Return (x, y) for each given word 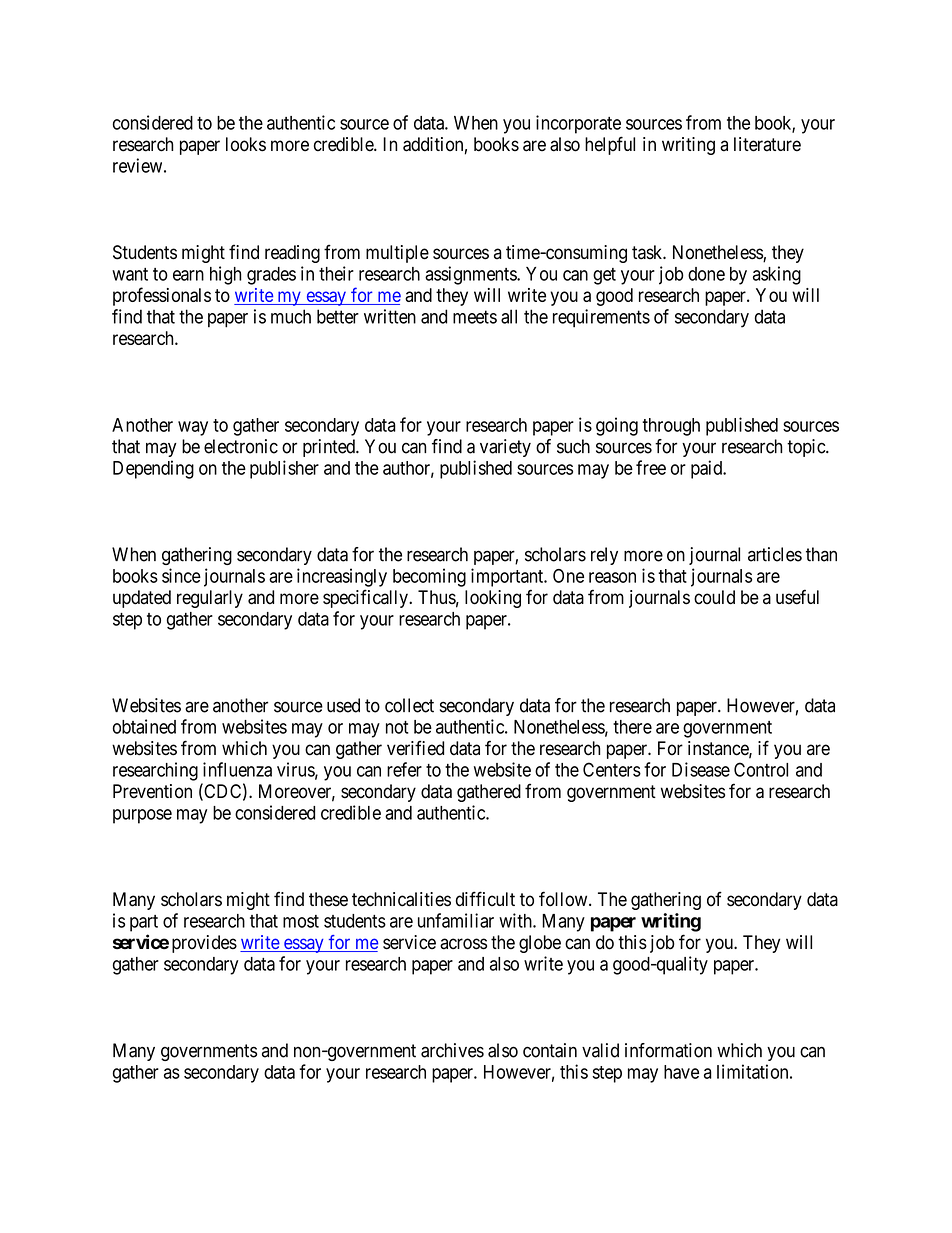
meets (475, 317)
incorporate (578, 124)
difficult (485, 899)
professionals (162, 296)
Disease (701, 769)
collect (409, 705)
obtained (144, 726)
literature (767, 144)
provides (204, 944)
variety (505, 448)
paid (708, 469)
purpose (142, 816)
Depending (153, 469)
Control (761, 769)
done (706, 274)
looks (246, 144)
